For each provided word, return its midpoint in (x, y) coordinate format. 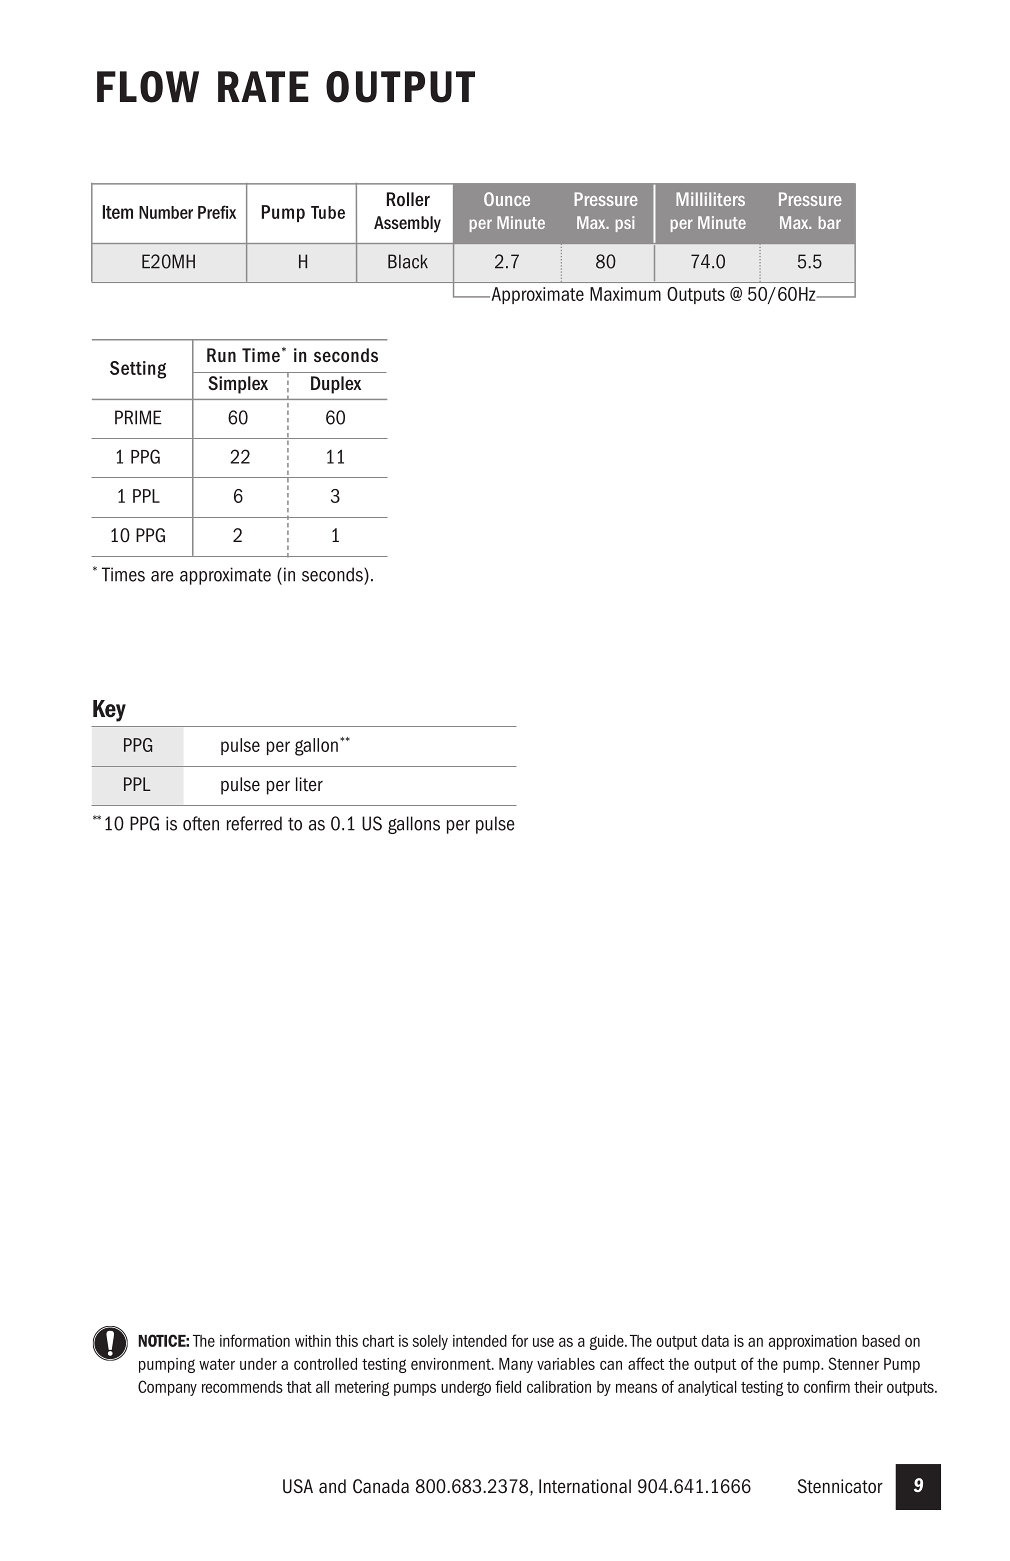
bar (830, 222)
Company (167, 1388)
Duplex (336, 385)
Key (109, 711)
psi (625, 224)
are (162, 576)
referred (254, 823)
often (201, 823)
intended (480, 1341)
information (255, 1340)
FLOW (148, 87)
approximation (812, 1342)
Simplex (238, 385)
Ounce (507, 199)
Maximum (625, 294)
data (715, 1341)
